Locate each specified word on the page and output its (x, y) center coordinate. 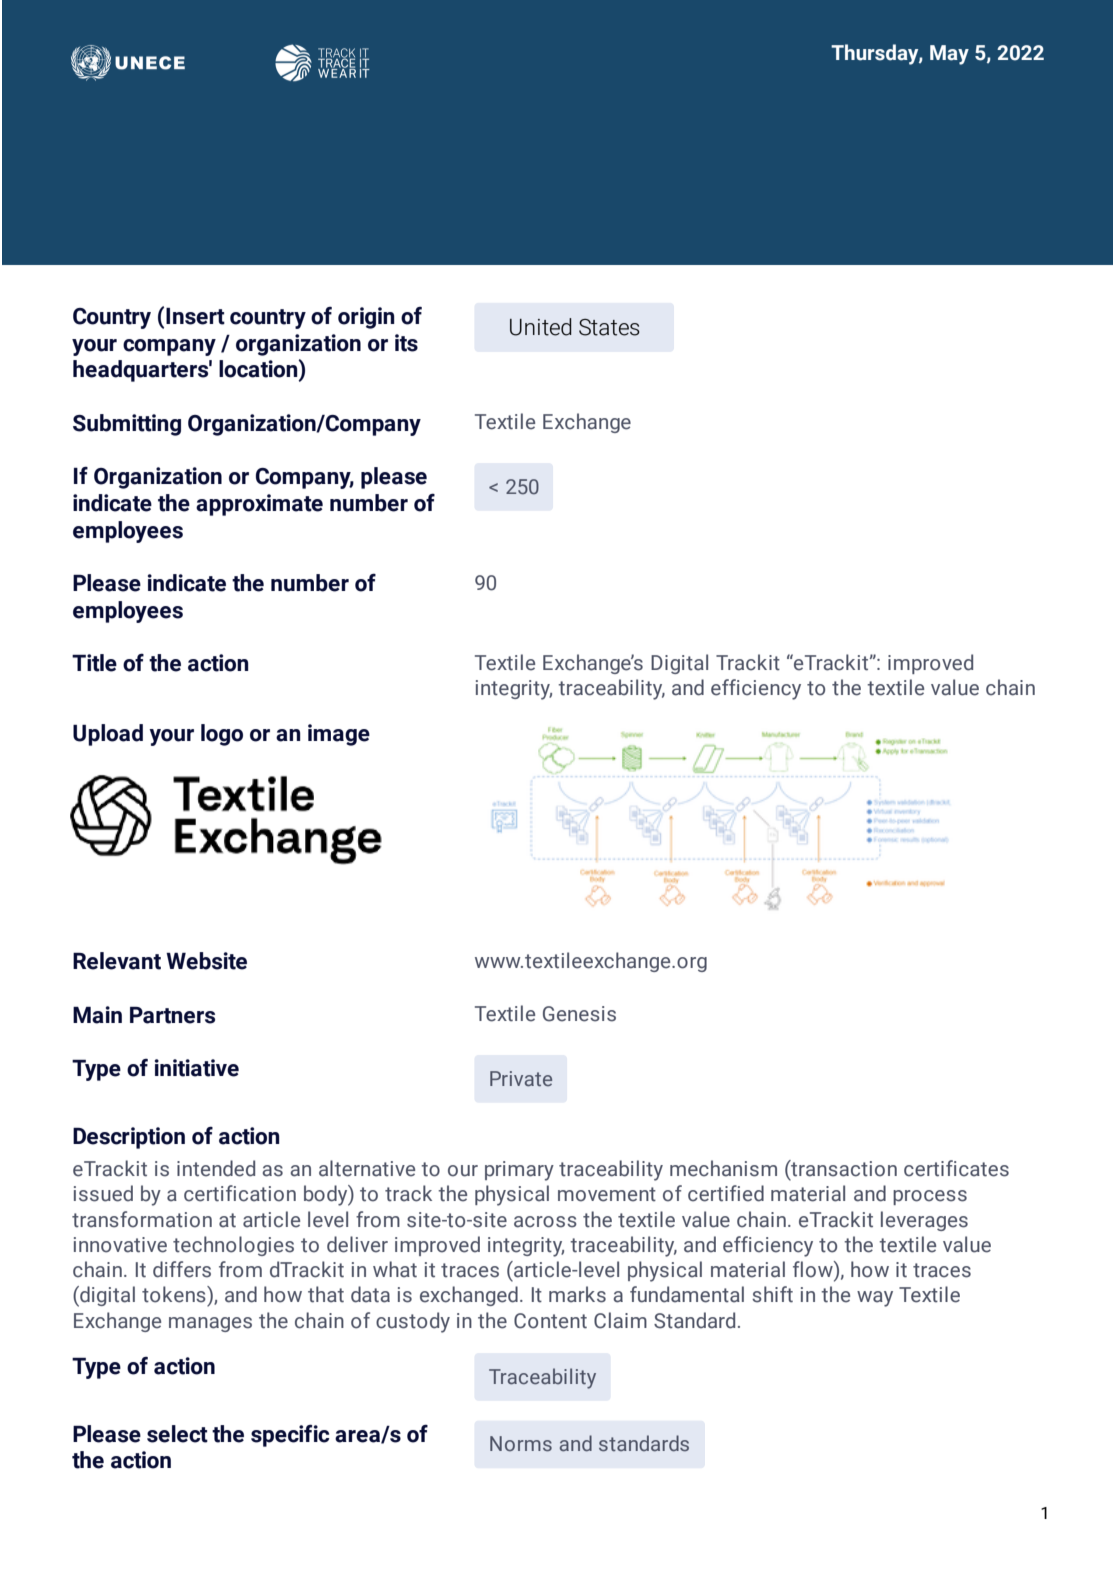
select (177, 1434)
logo (222, 735)
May (949, 55)
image (339, 735)
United (541, 327)
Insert (195, 316)
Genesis (579, 1014)
